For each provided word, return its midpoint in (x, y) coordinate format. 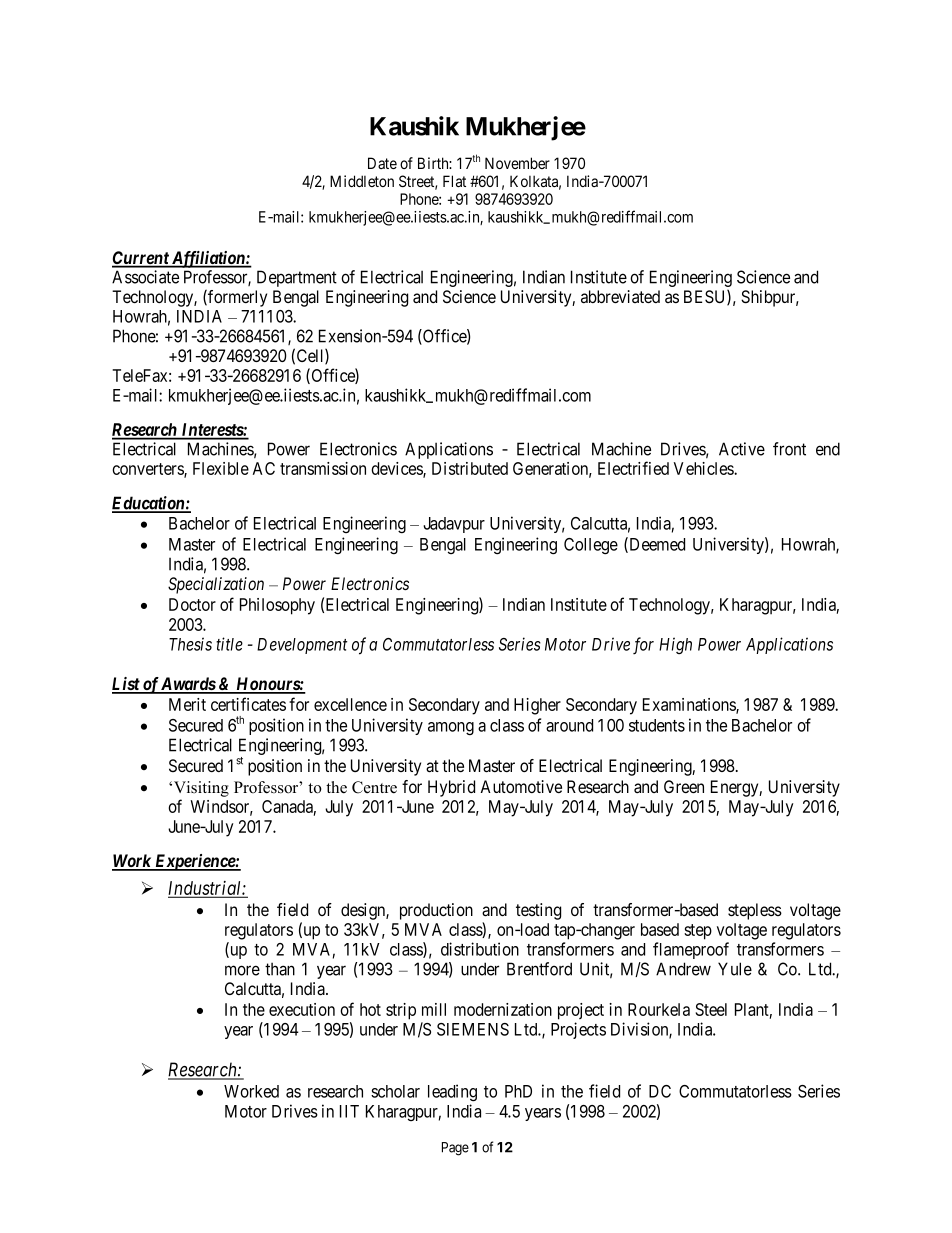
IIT (349, 1111)
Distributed (470, 468)
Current (141, 259)
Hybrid (451, 788)
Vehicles (704, 468)
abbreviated (620, 297)
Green (684, 786)
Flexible (221, 468)
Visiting (201, 789)
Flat (454, 181)
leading (452, 1093)
